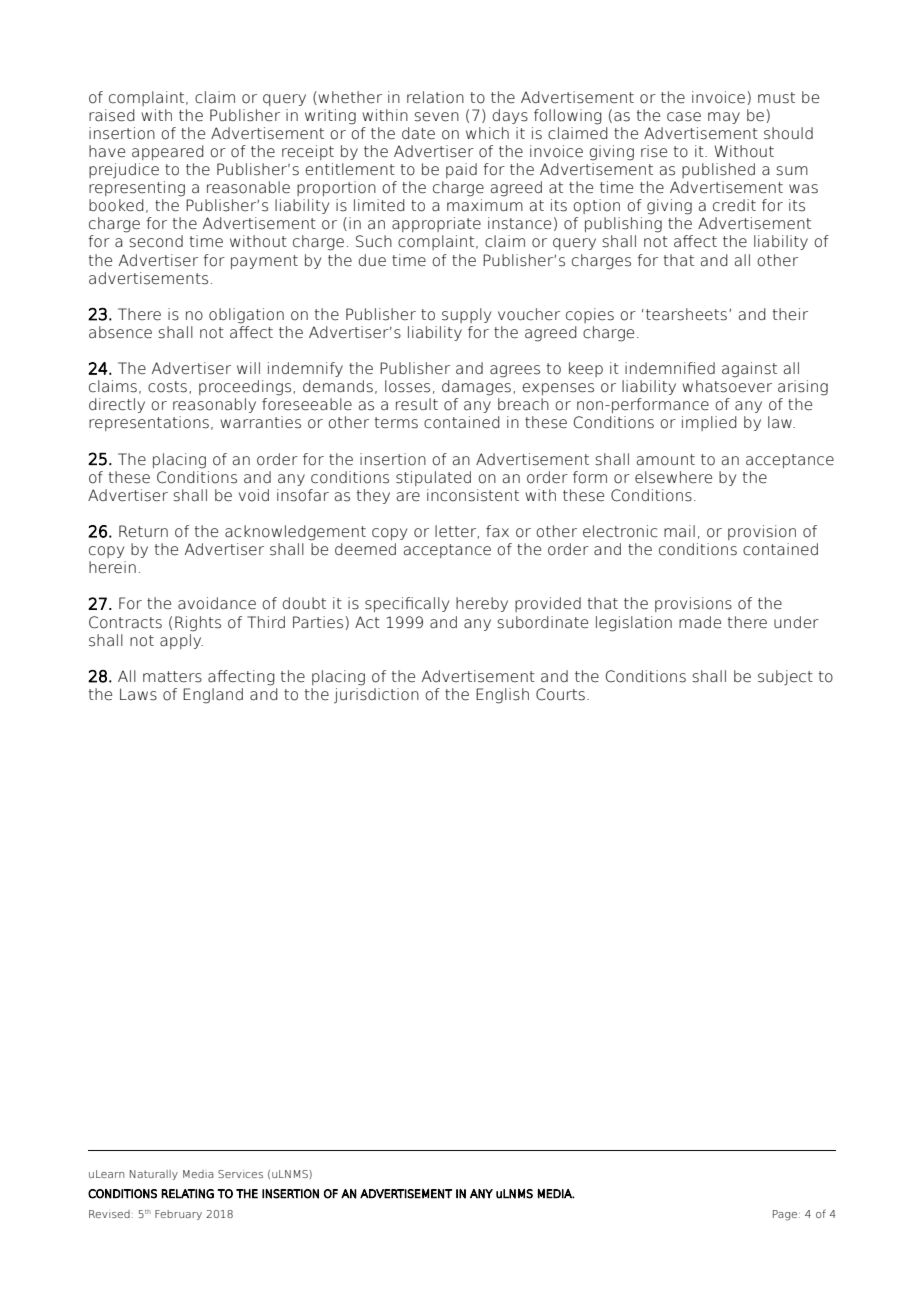  Describe the element at coordinates (168, 152) in the image. I see `appeared` at that location.
